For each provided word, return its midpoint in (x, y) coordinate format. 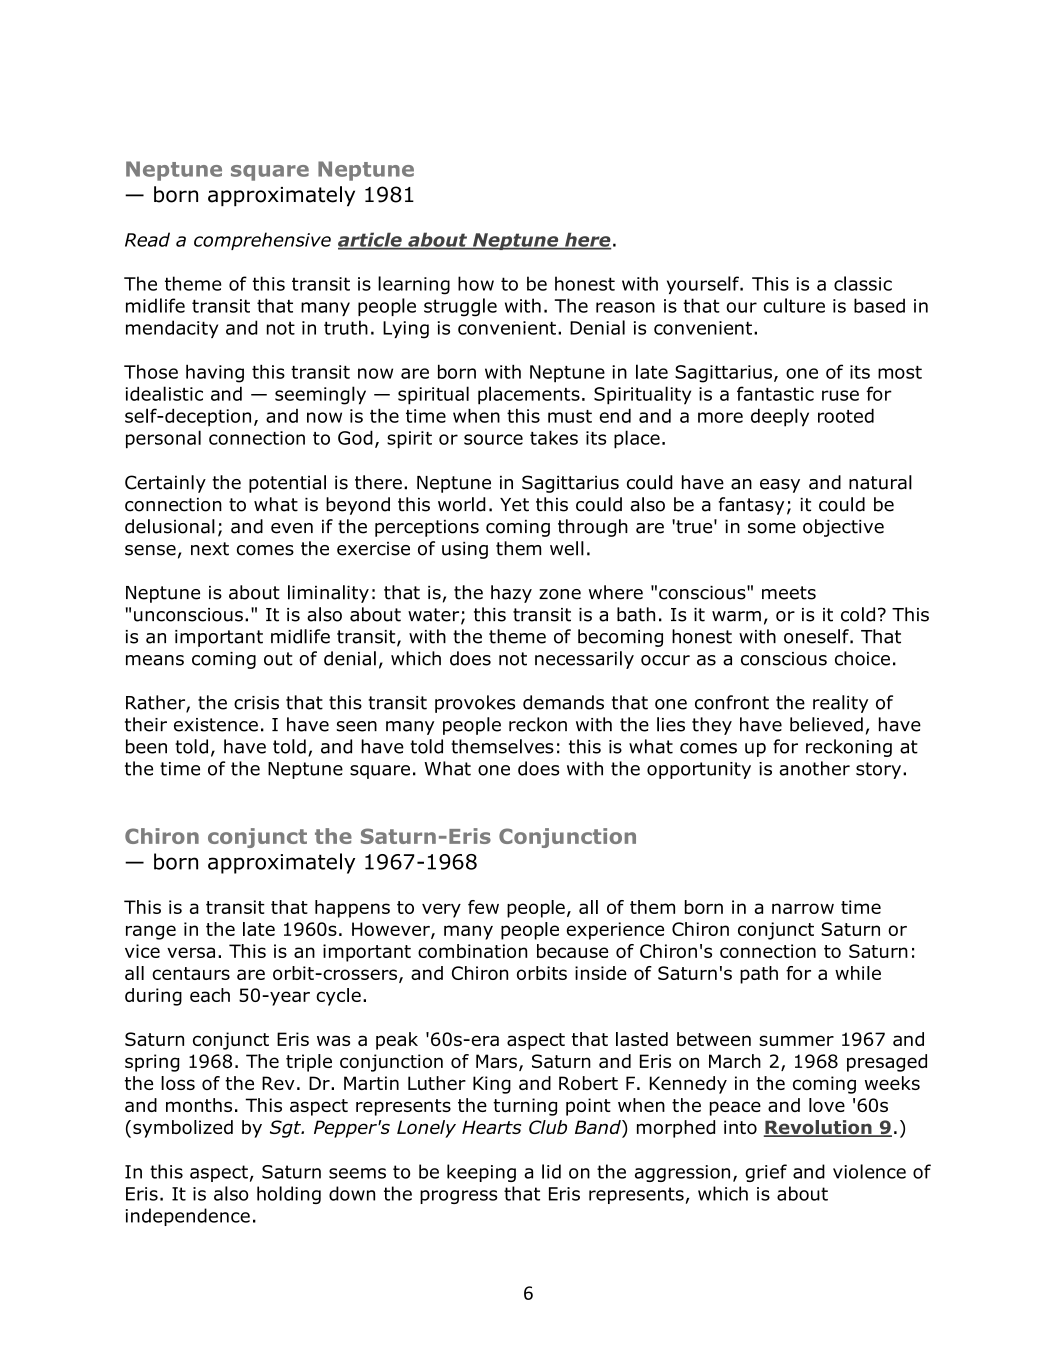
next (210, 549)
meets (789, 593)
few (483, 907)
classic (863, 283)
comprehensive (262, 241)
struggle (460, 307)
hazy (511, 594)
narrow (803, 908)
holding (289, 1195)
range (151, 932)
